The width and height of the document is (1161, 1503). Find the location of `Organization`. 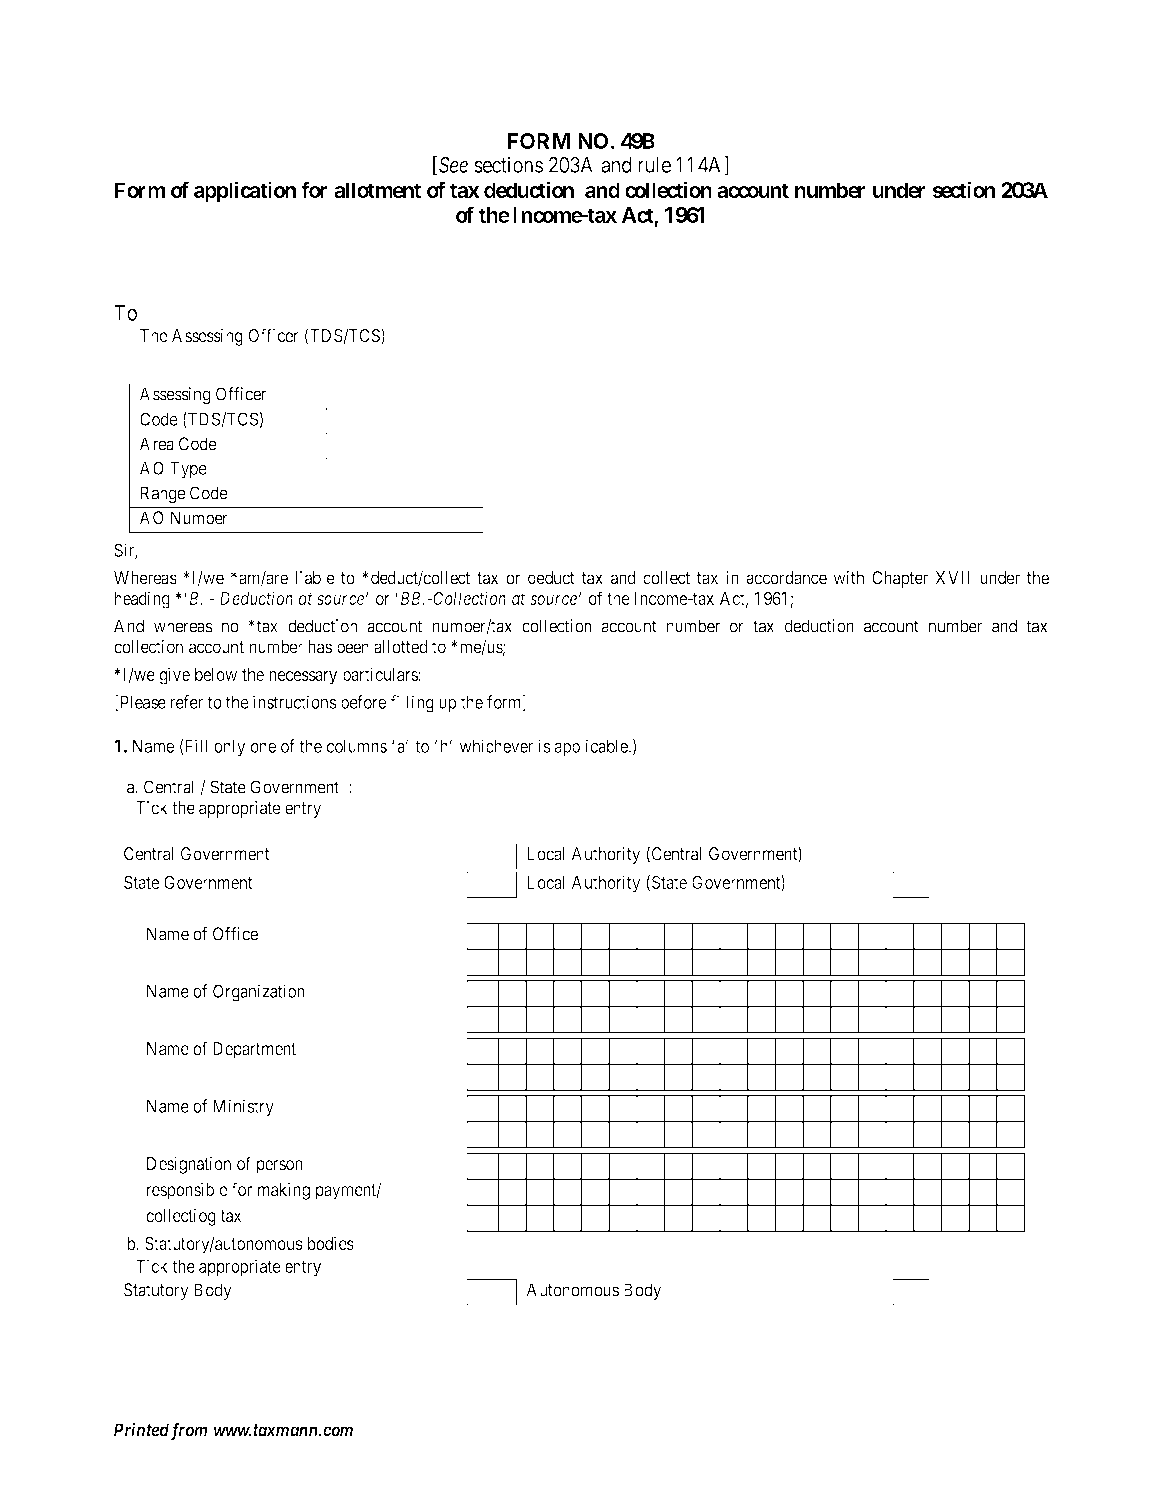

Organization is located at coordinates (259, 993).
